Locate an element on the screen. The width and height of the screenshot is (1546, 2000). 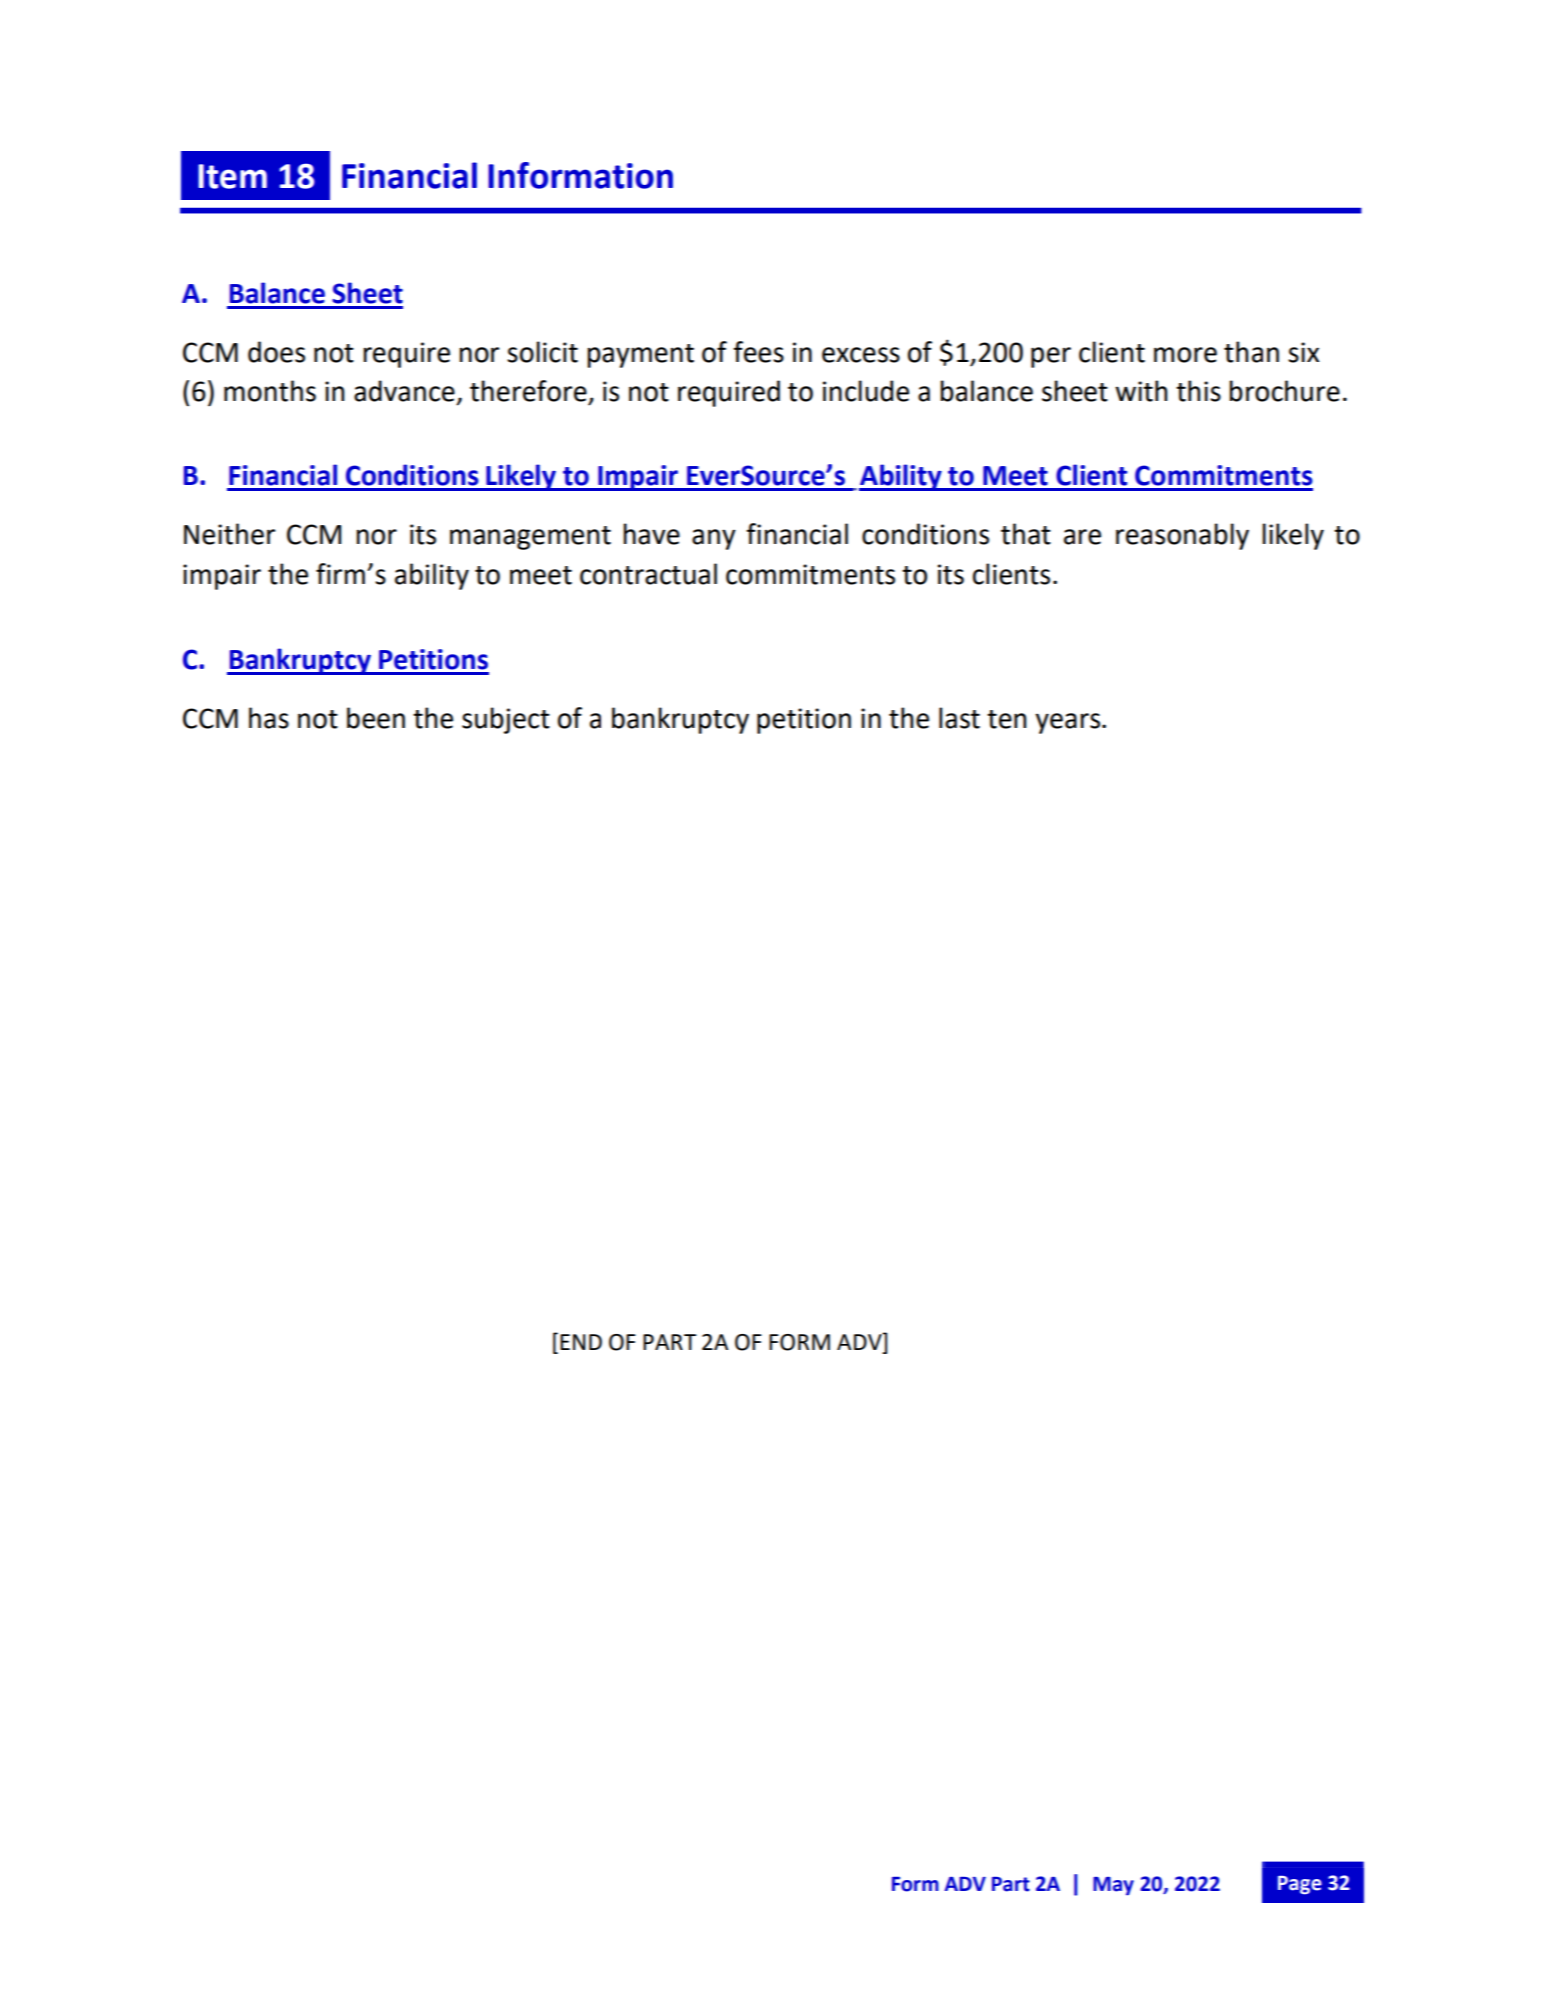
Item is located at coordinates (232, 176).
